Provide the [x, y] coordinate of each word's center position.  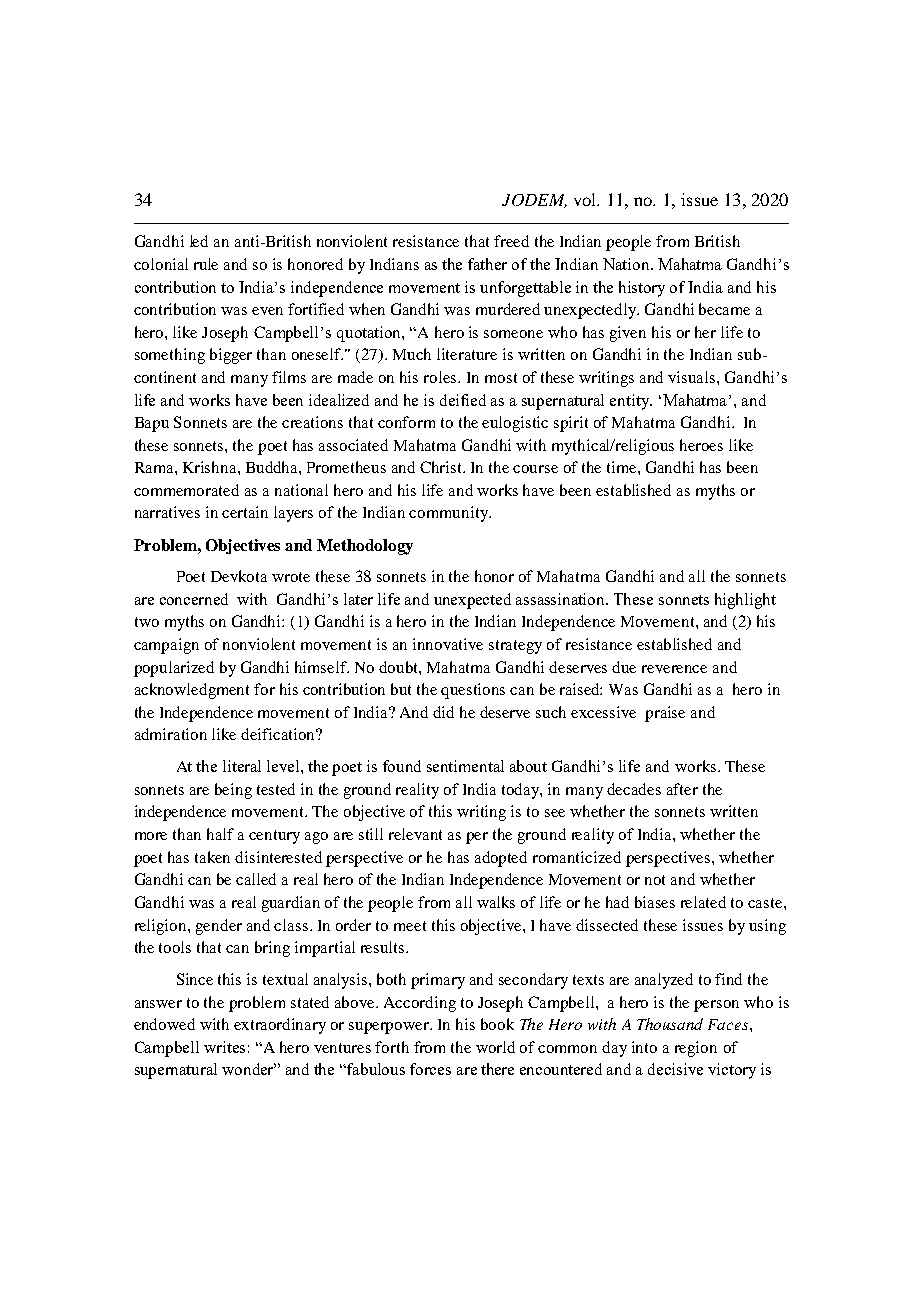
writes [224, 1047]
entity [631, 402]
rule [206, 264]
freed [511, 241]
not [655, 880]
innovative [448, 644]
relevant [415, 834]
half [220, 834]
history [642, 289]
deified [463, 400]
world [495, 1047]
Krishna [211, 467]
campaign [166, 646]
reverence [674, 669]
